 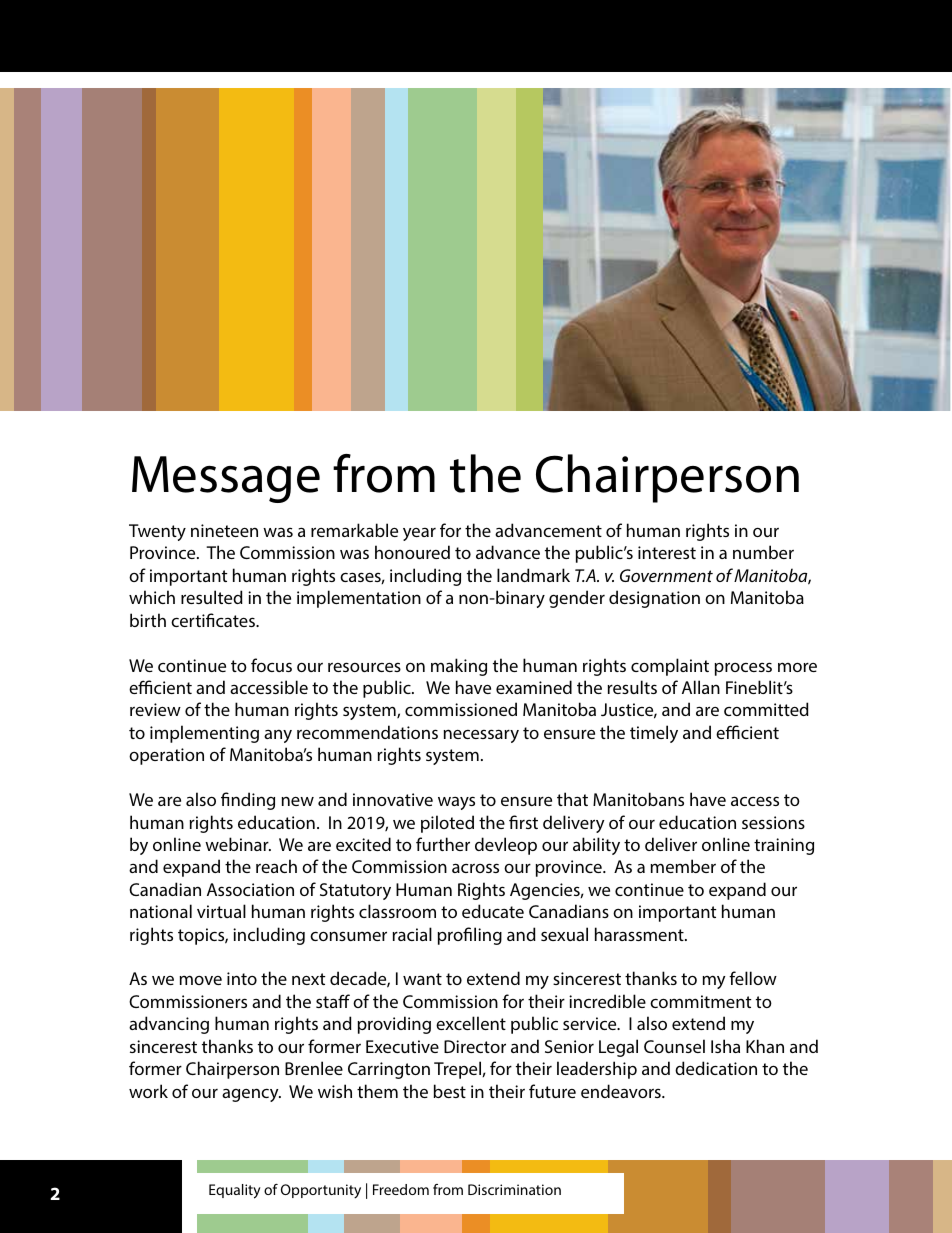 I want to click on sessions, so click(x=773, y=822).
